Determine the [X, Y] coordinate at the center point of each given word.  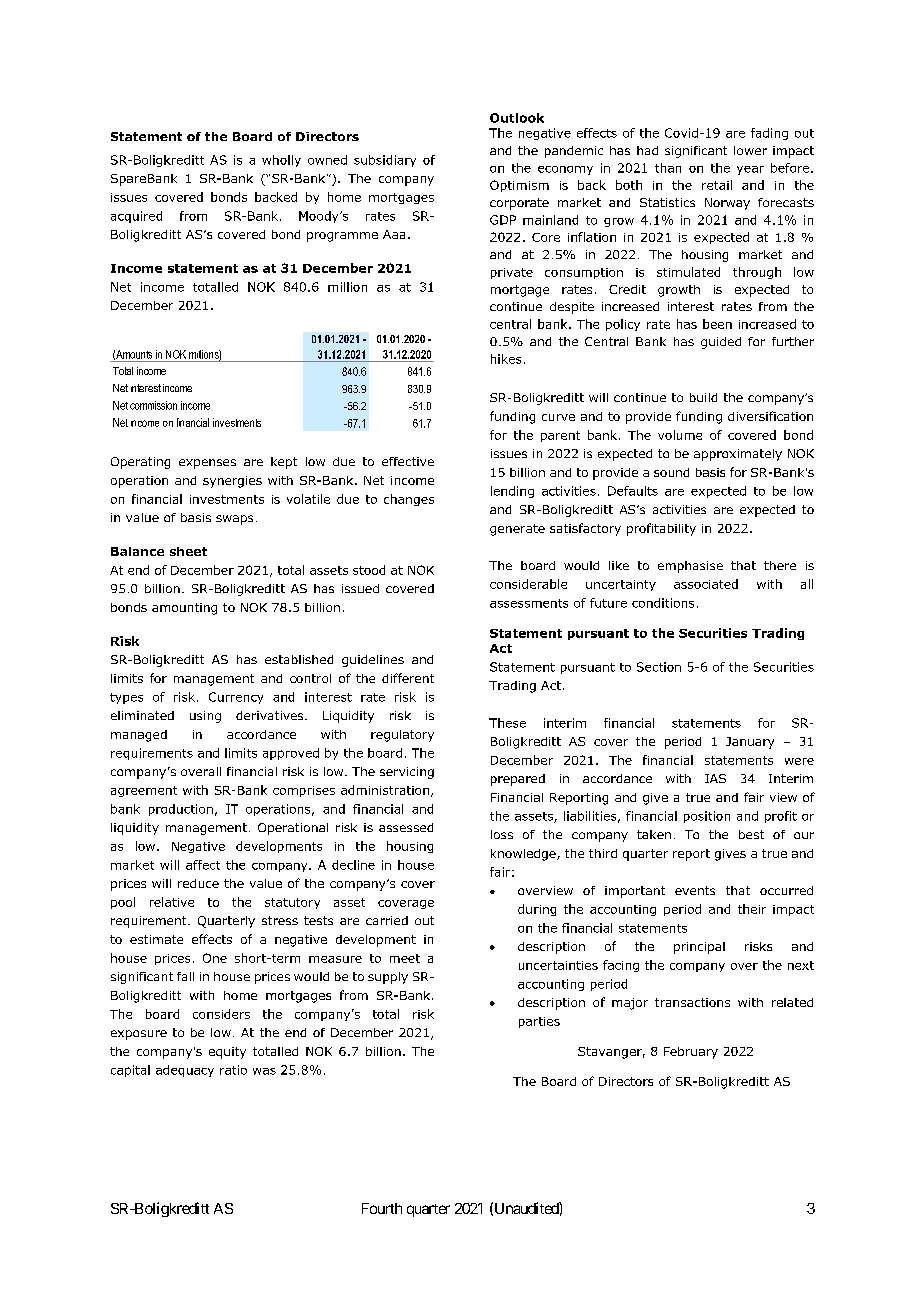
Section [659, 667]
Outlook [517, 118]
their [752, 909]
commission [153, 405]
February [691, 1053]
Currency [236, 698]
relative [172, 902]
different [408, 678]
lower [750, 150]
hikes [506, 359]
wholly [281, 161]
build [703, 397]
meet [405, 958]
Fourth [382, 1208]
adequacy [185, 1071]
